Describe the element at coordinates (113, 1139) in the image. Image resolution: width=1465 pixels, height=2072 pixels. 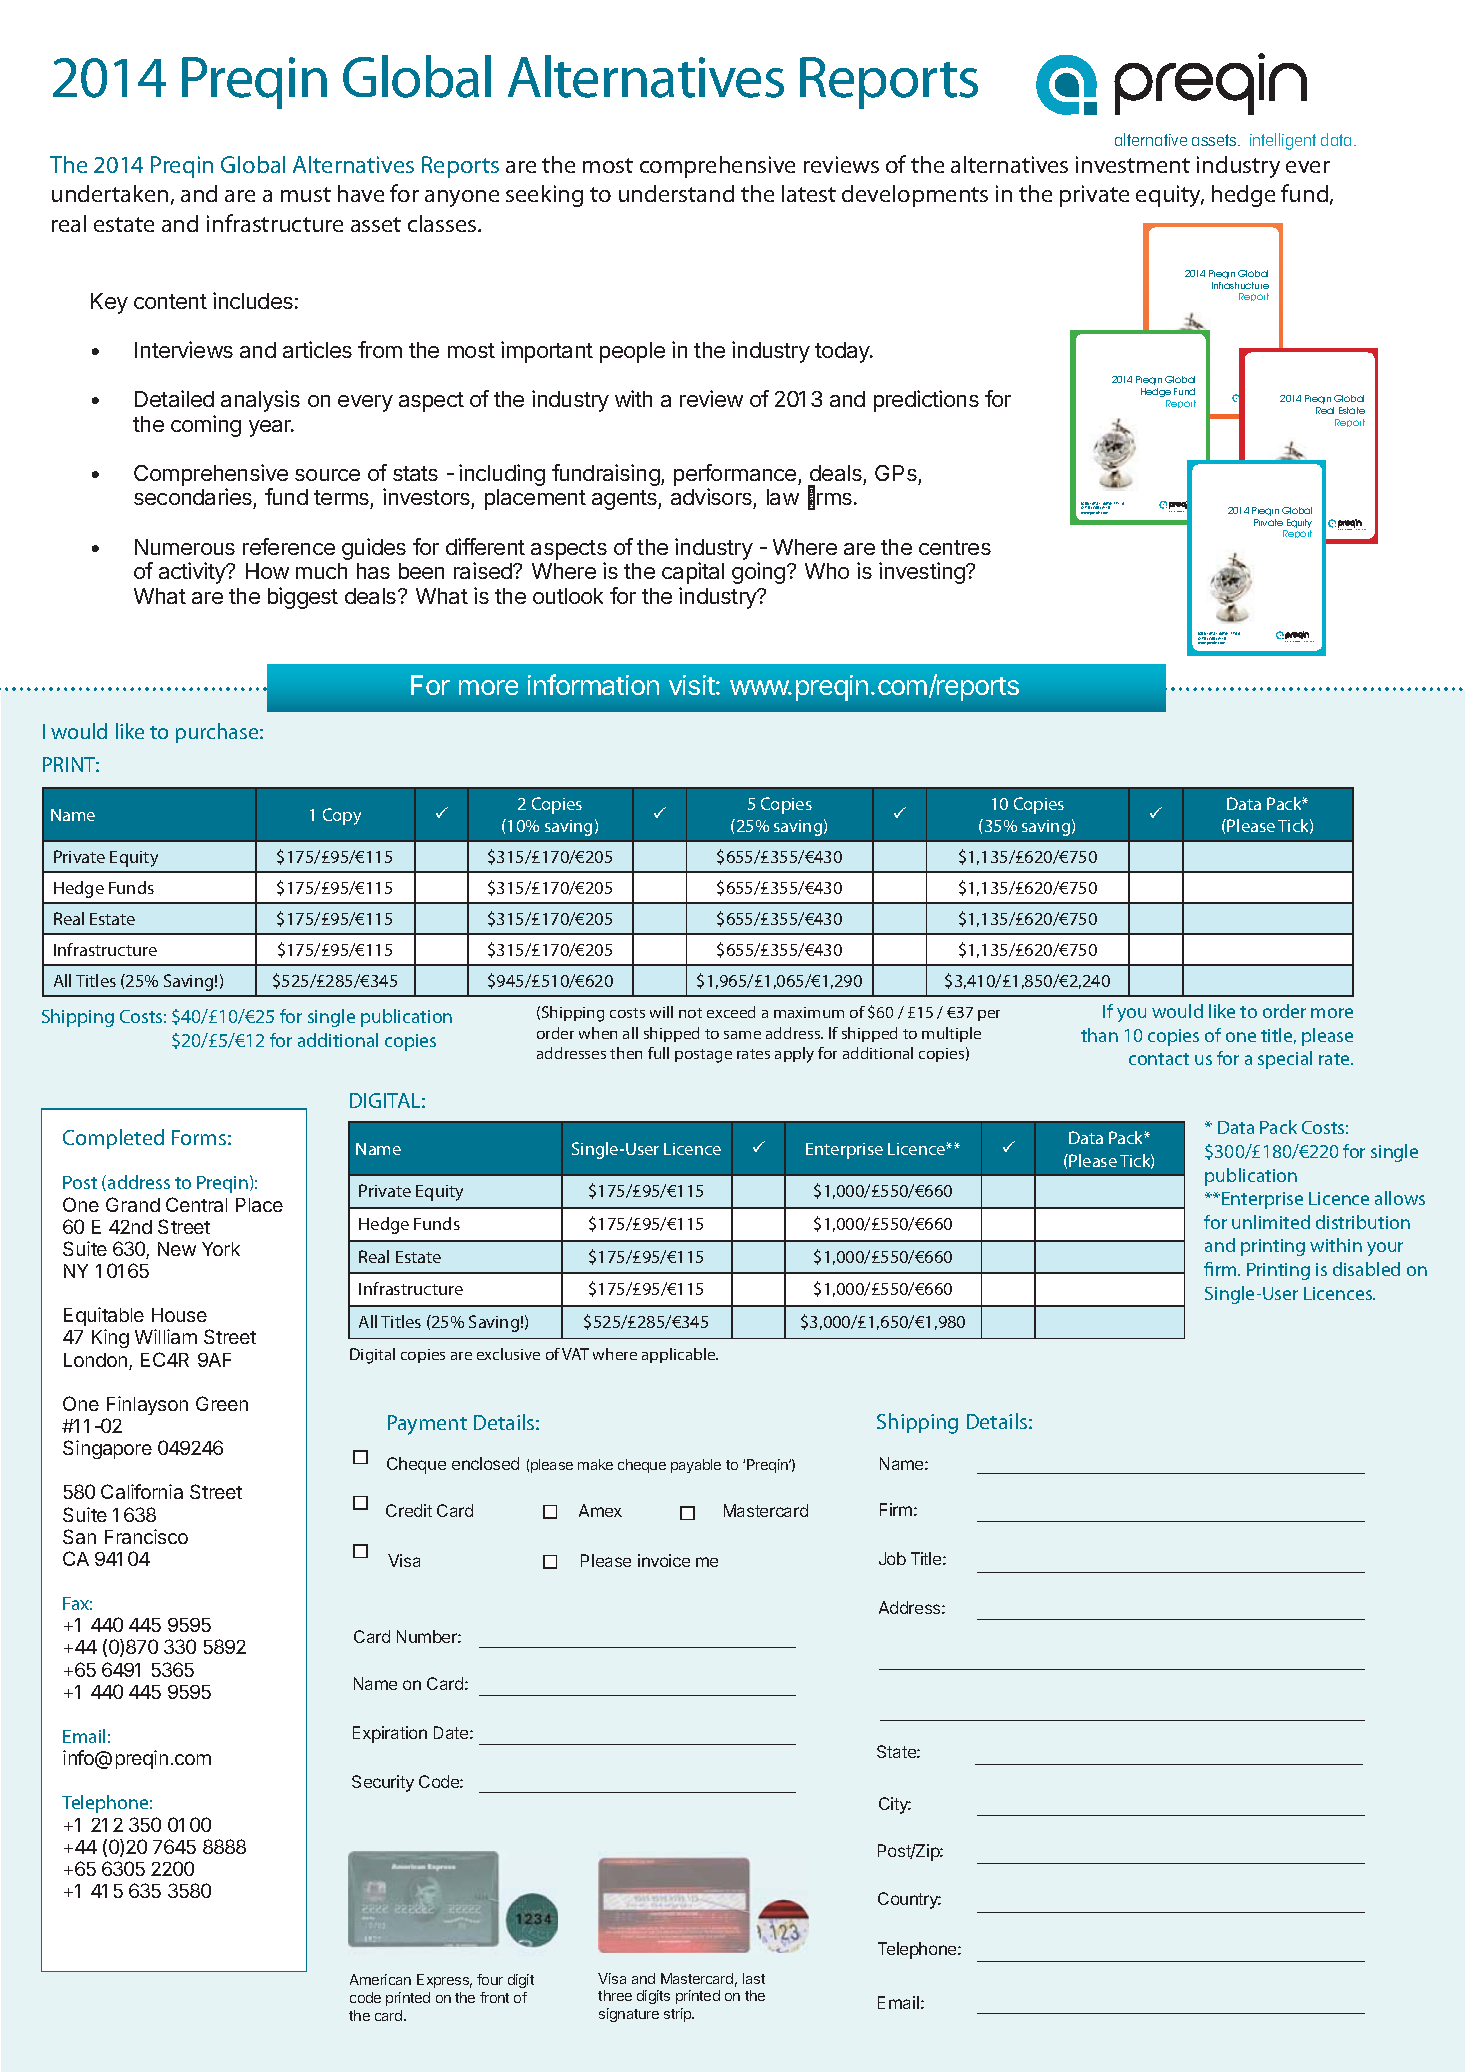
I see `Completed` at that location.
